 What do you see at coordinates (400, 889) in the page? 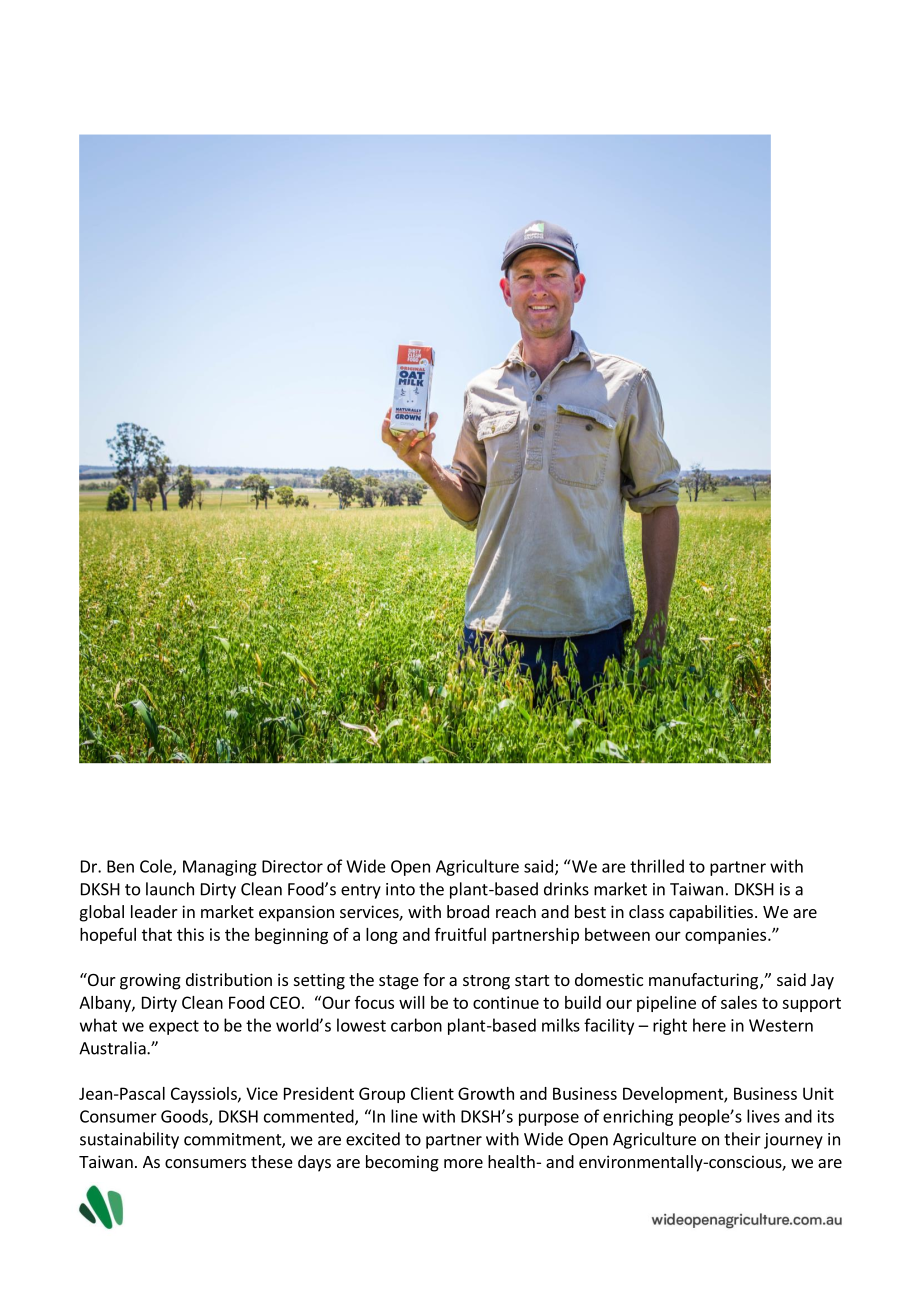
I see `into` at bounding box center [400, 889].
